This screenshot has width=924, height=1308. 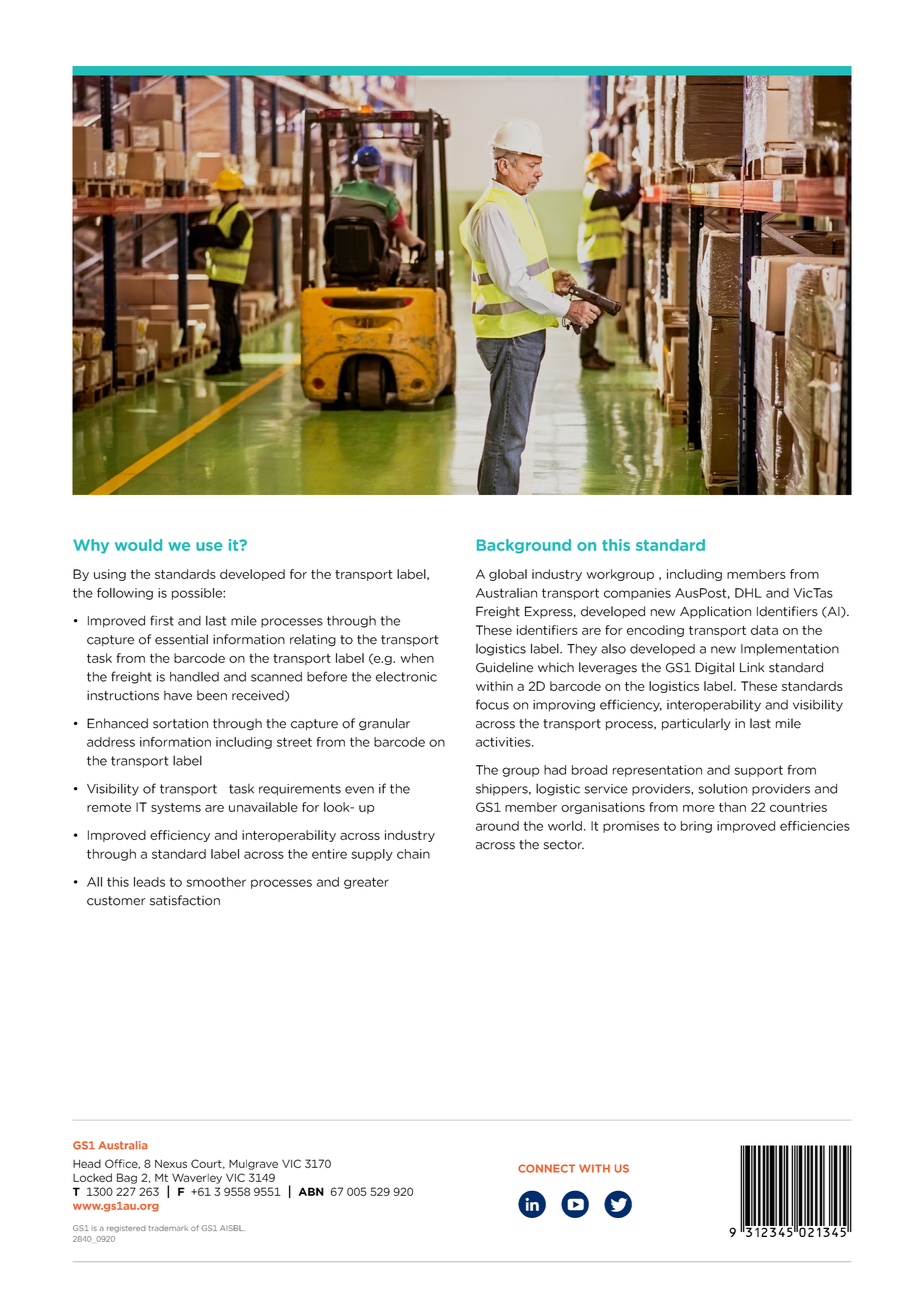 I want to click on bring, so click(x=696, y=827).
